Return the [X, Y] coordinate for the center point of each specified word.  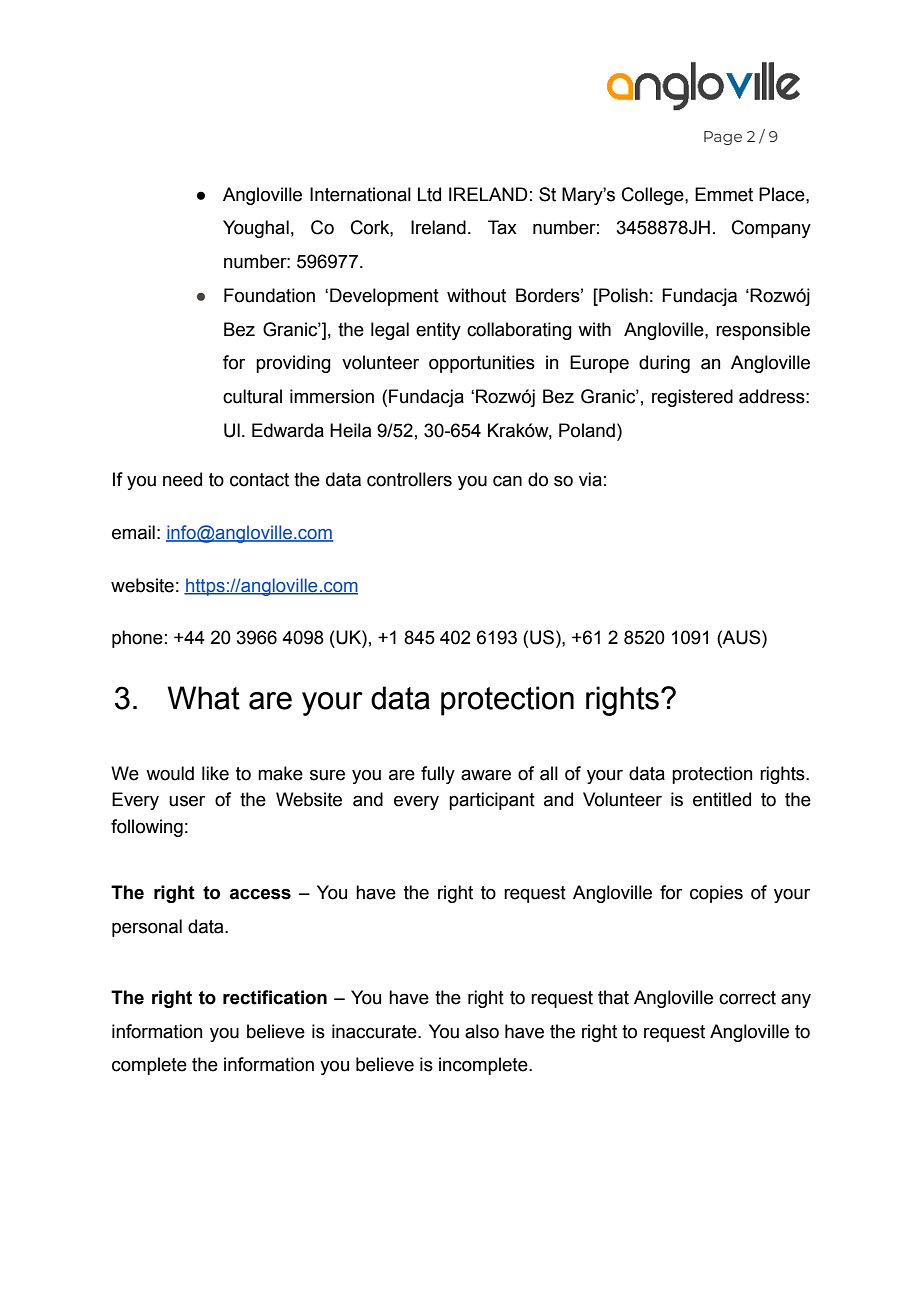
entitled [722, 799]
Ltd [429, 194]
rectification [275, 997]
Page [723, 138]
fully [438, 775]
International [360, 194]
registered [692, 398]
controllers [409, 479]
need [182, 479]
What [203, 698]
